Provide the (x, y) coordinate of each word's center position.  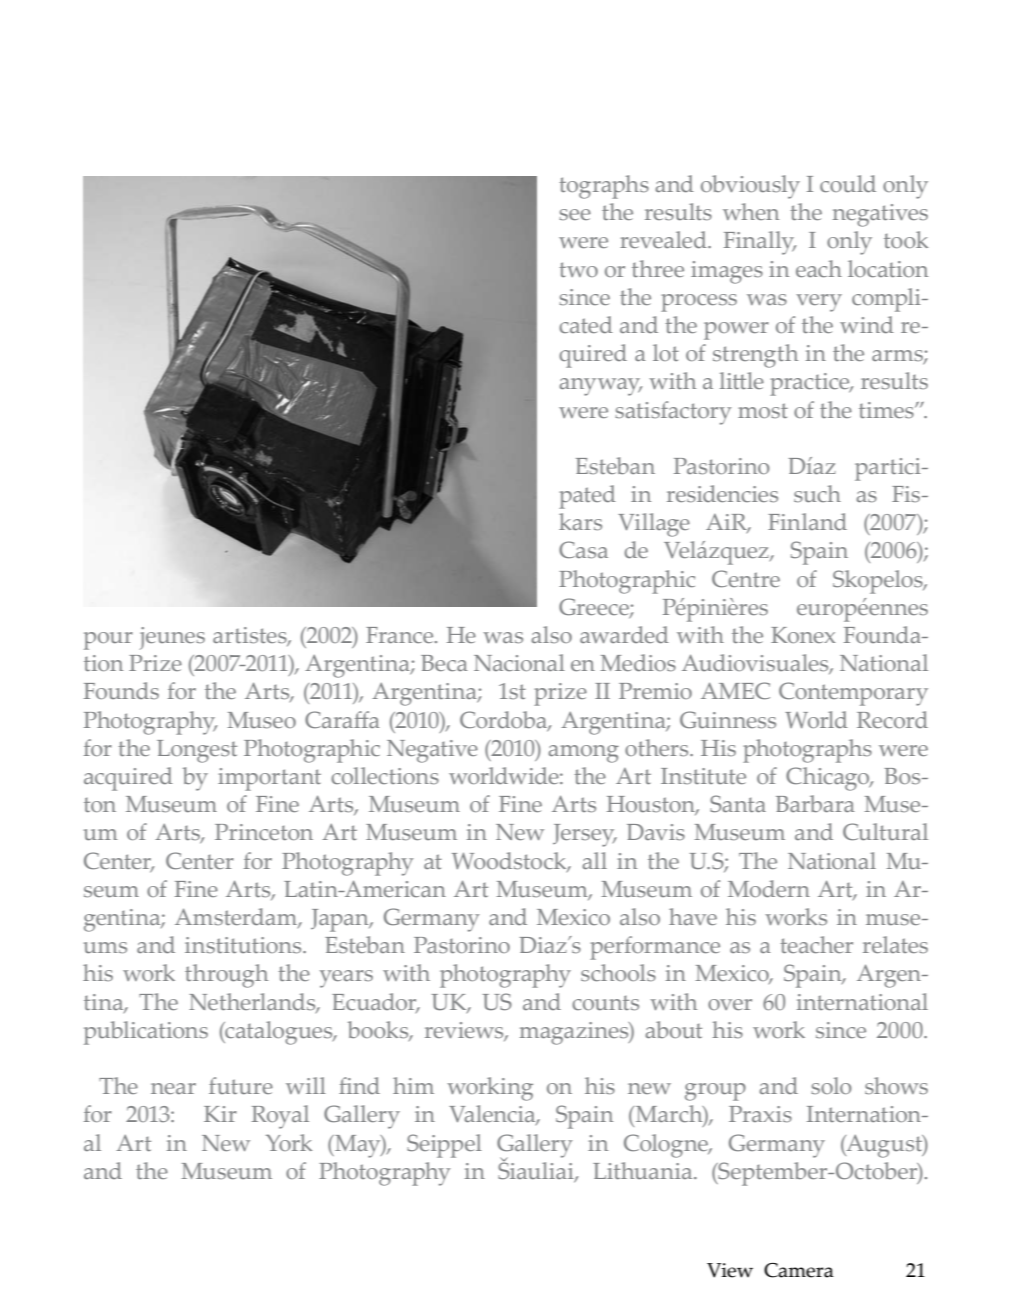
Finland (807, 521)
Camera (799, 1270)
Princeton (264, 832)
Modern (769, 888)
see (575, 214)
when (751, 211)
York (289, 1142)
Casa (583, 549)
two (578, 269)
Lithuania (644, 1170)
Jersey (585, 835)
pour (108, 641)
